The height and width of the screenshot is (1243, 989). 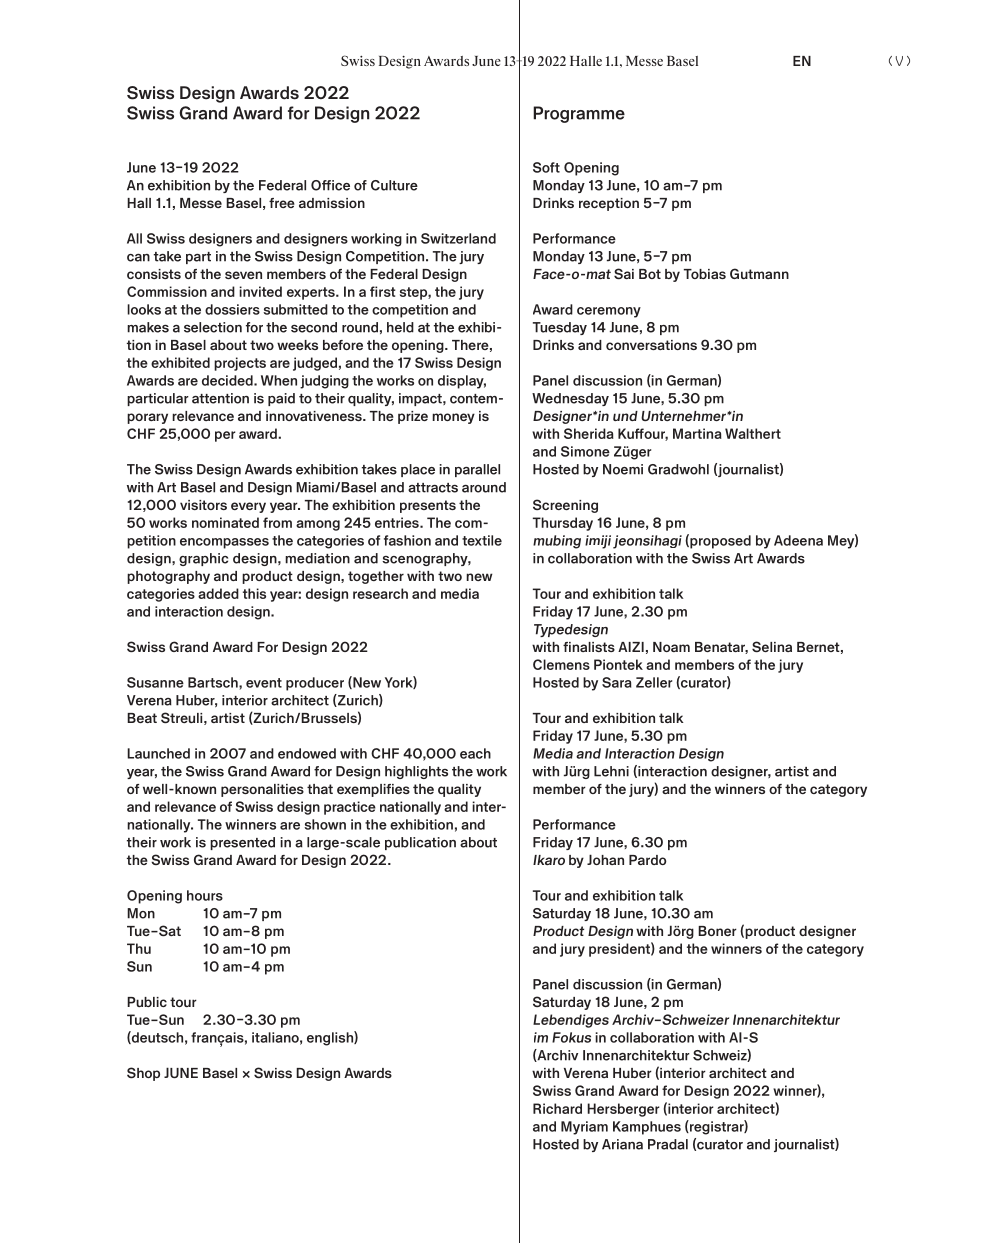 What do you see at coordinates (557, 1108) in the screenshot?
I see `Richard` at bounding box center [557, 1108].
